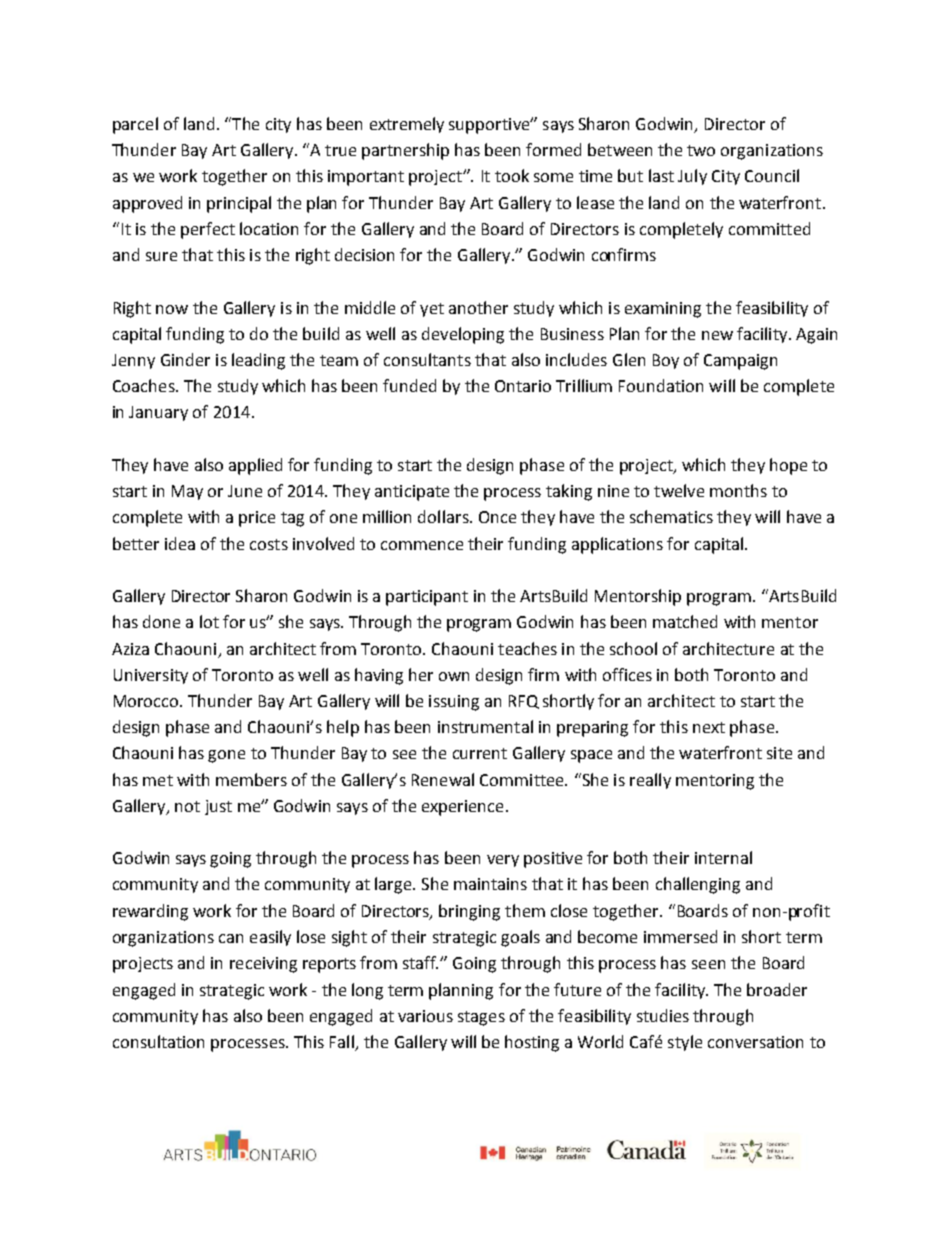 This page has height=1233, width=952. Describe the element at coordinates (685, 621) in the page. I see `matched` at that location.
